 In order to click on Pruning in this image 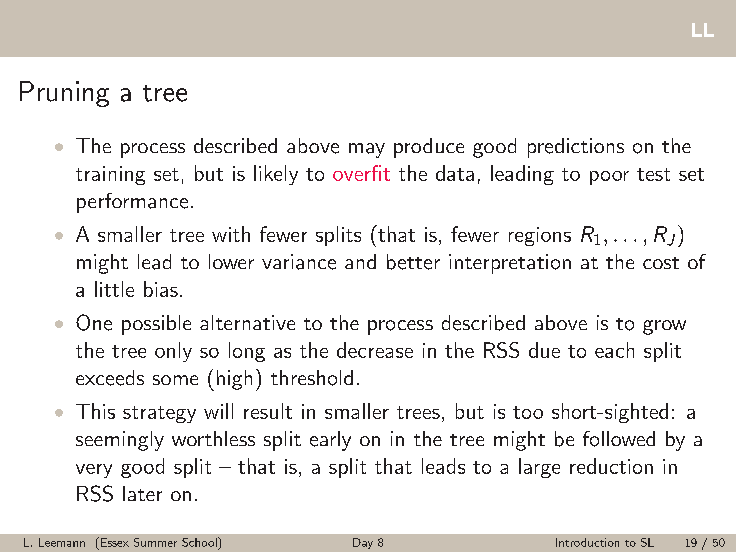, I will do `click(64, 94)`.
